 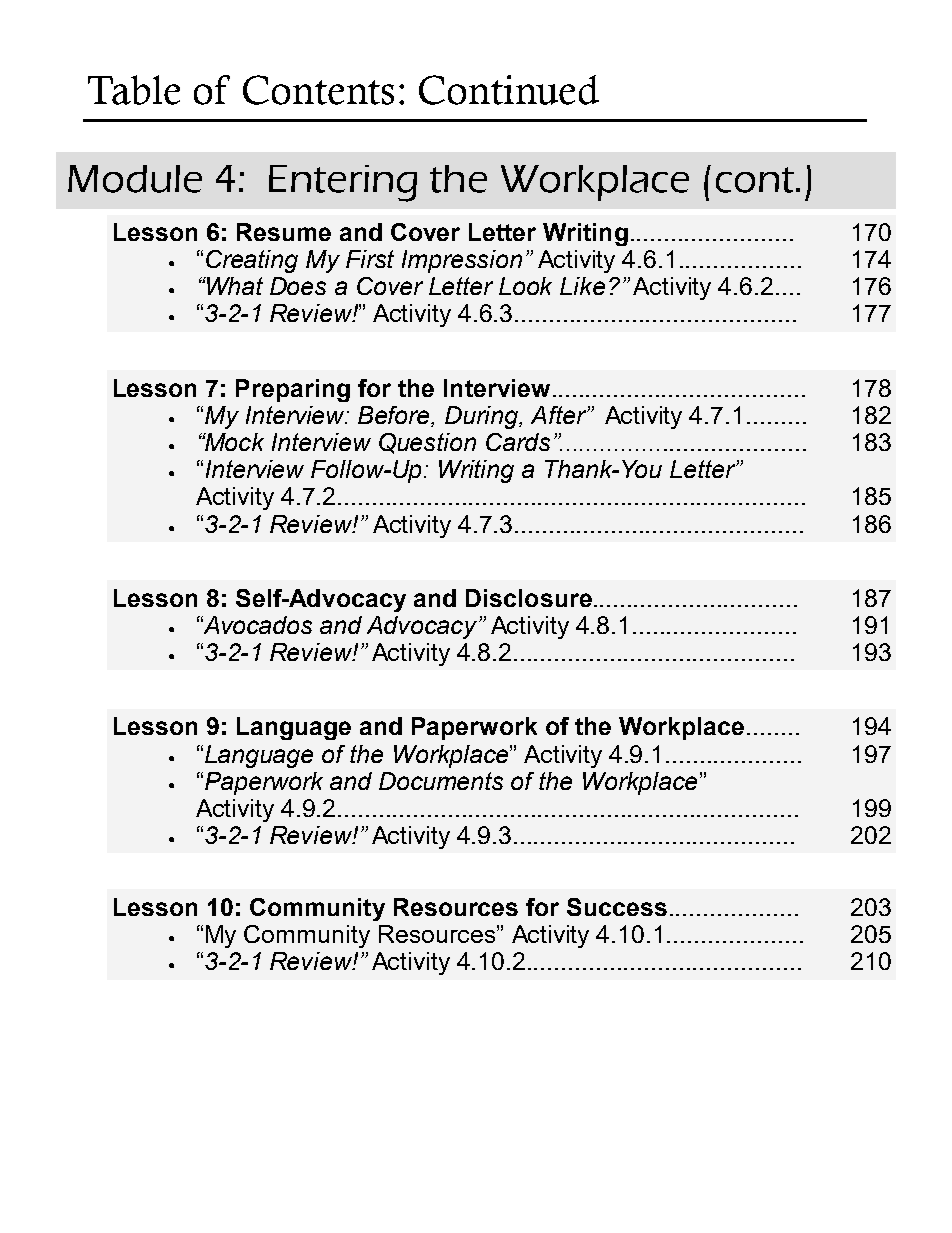 What do you see at coordinates (134, 90) in the screenshot?
I see `Table` at bounding box center [134, 90].
